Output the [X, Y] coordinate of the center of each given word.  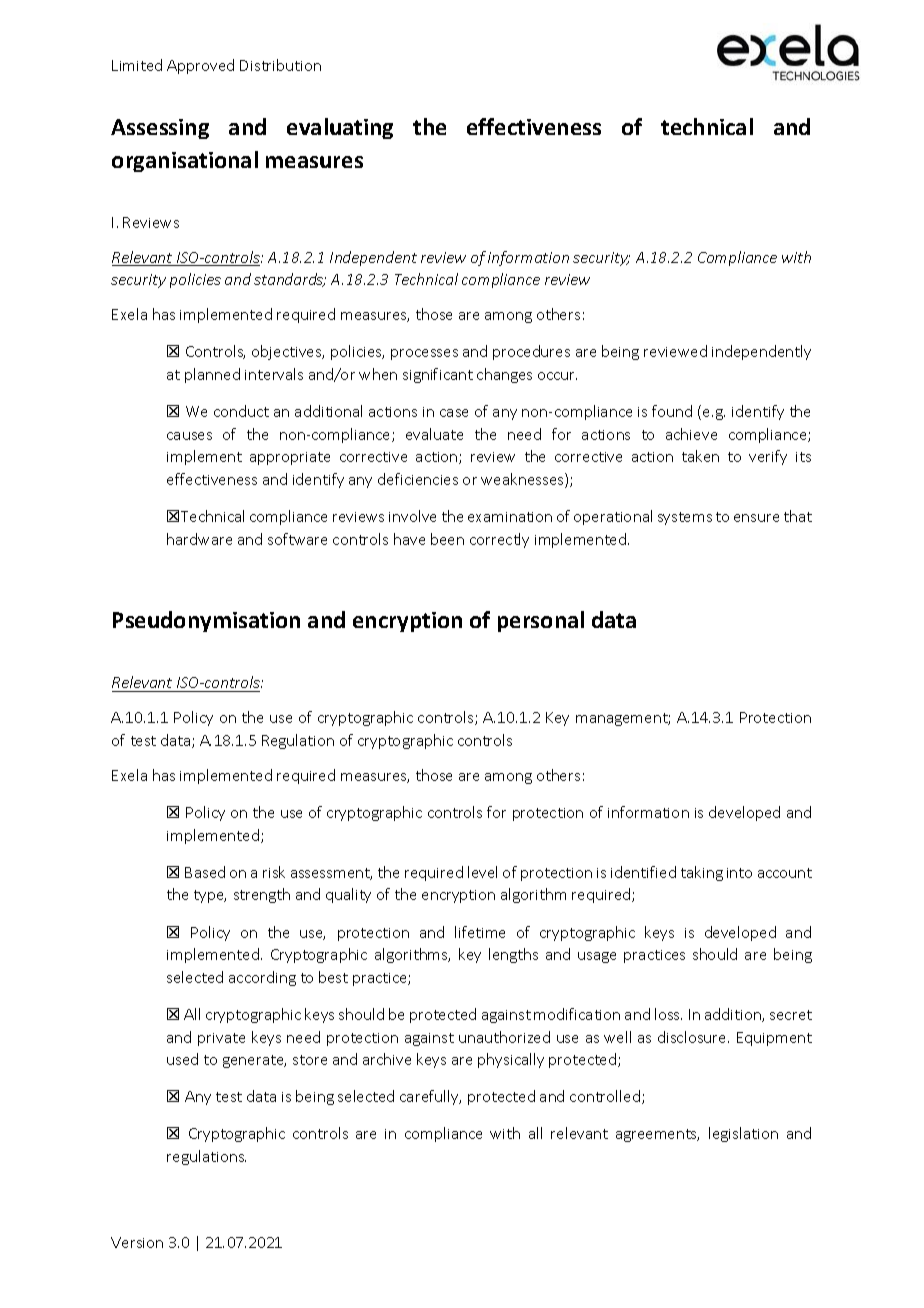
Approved [200, 66]
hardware [199, 539]
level [482, 872]
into [739, 873]
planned [212, 375]
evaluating [340, 128]
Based [205, 872]
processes [424, 354]
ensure [756, 518]
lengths [513, 955]
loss [668, 1014]
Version [137, 1242]
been [447, 539]
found [672, 411]
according [262, 978]
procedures [531, 352]
